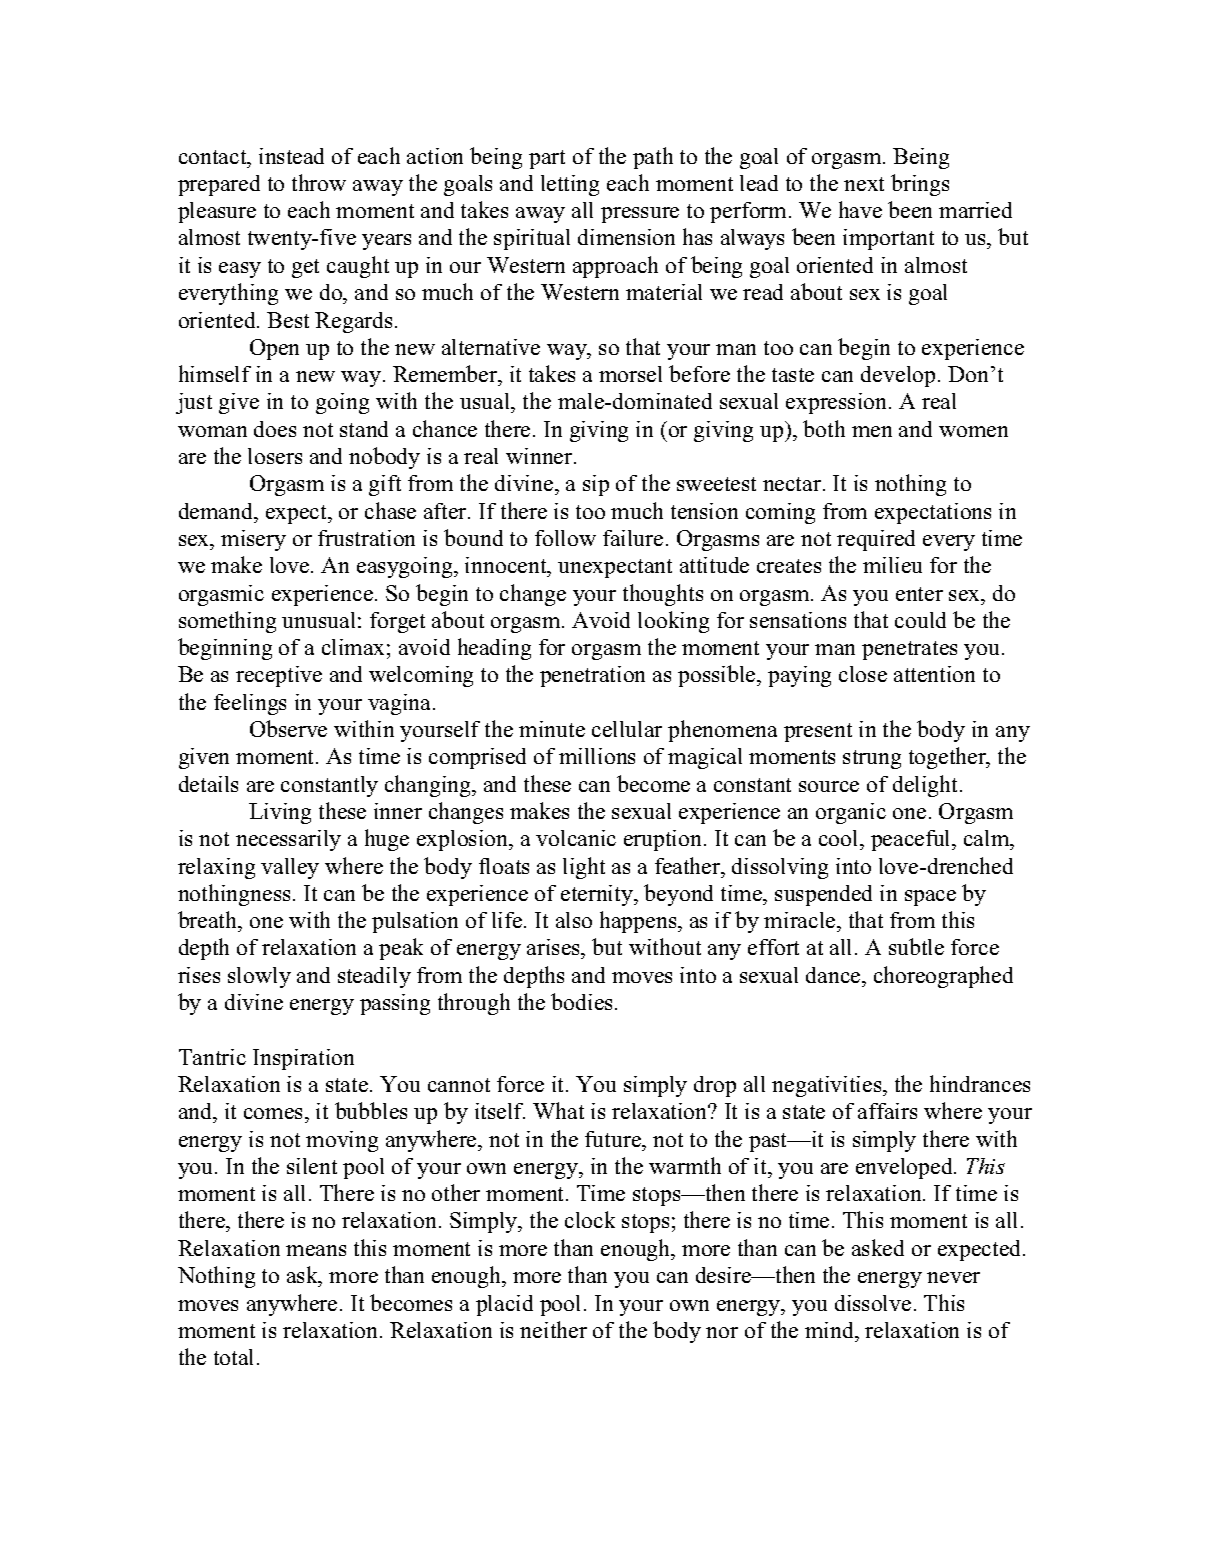 The image size is (1211, 1567). What do you see at coordinates (233, 1357) in the document?
I see `total` at bounding box center [233, 1357].
